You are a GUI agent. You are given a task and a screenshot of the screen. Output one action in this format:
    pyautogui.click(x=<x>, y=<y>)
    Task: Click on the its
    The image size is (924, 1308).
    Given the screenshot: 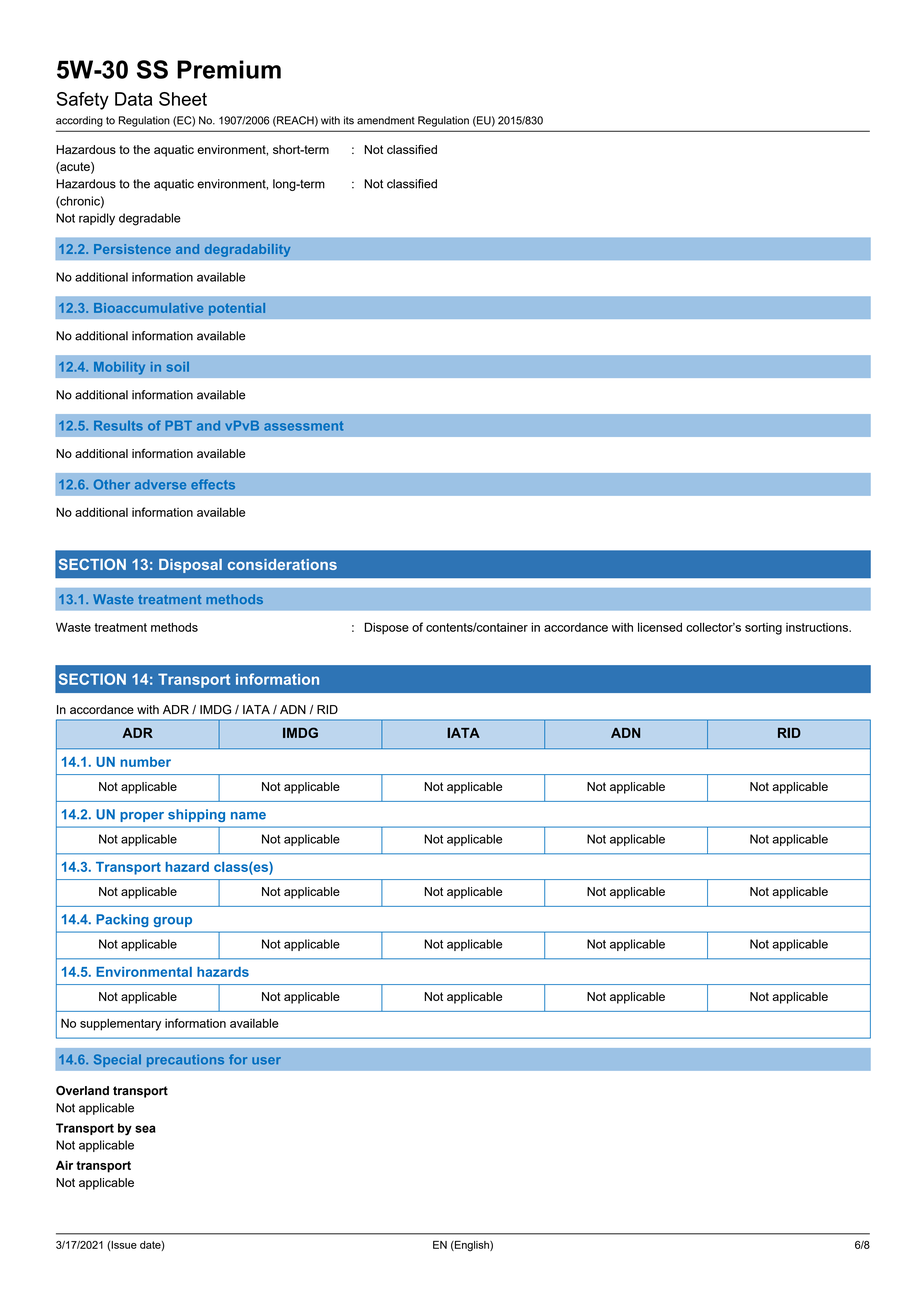 What is the action you would take?
    pyautogui.click(x=349, y=120)
